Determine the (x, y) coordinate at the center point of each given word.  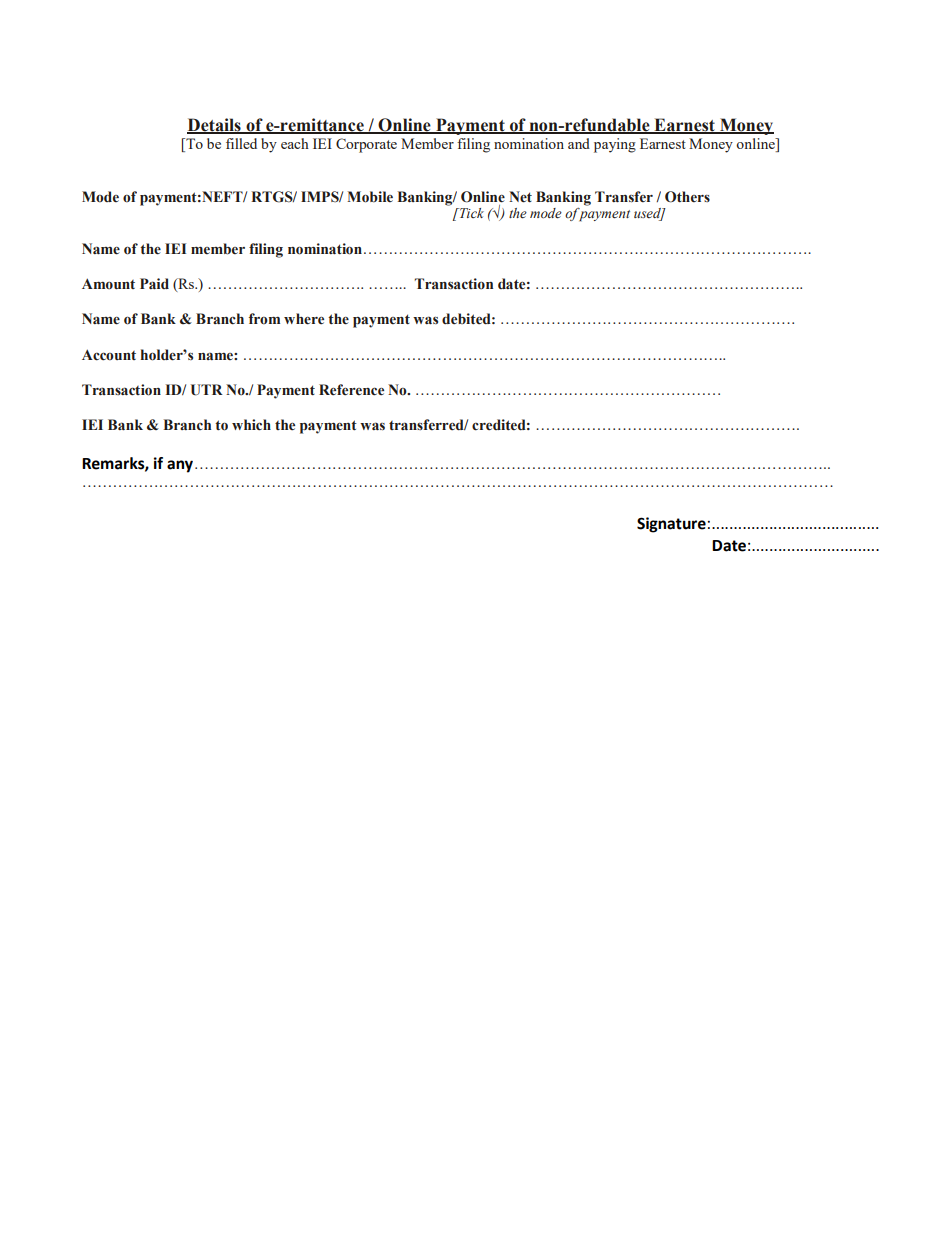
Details (215, 125)
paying (615, 145)
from (264, 319)
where (304, 319)
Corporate (366, 145)
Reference (351, 390)
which (251, 425)
